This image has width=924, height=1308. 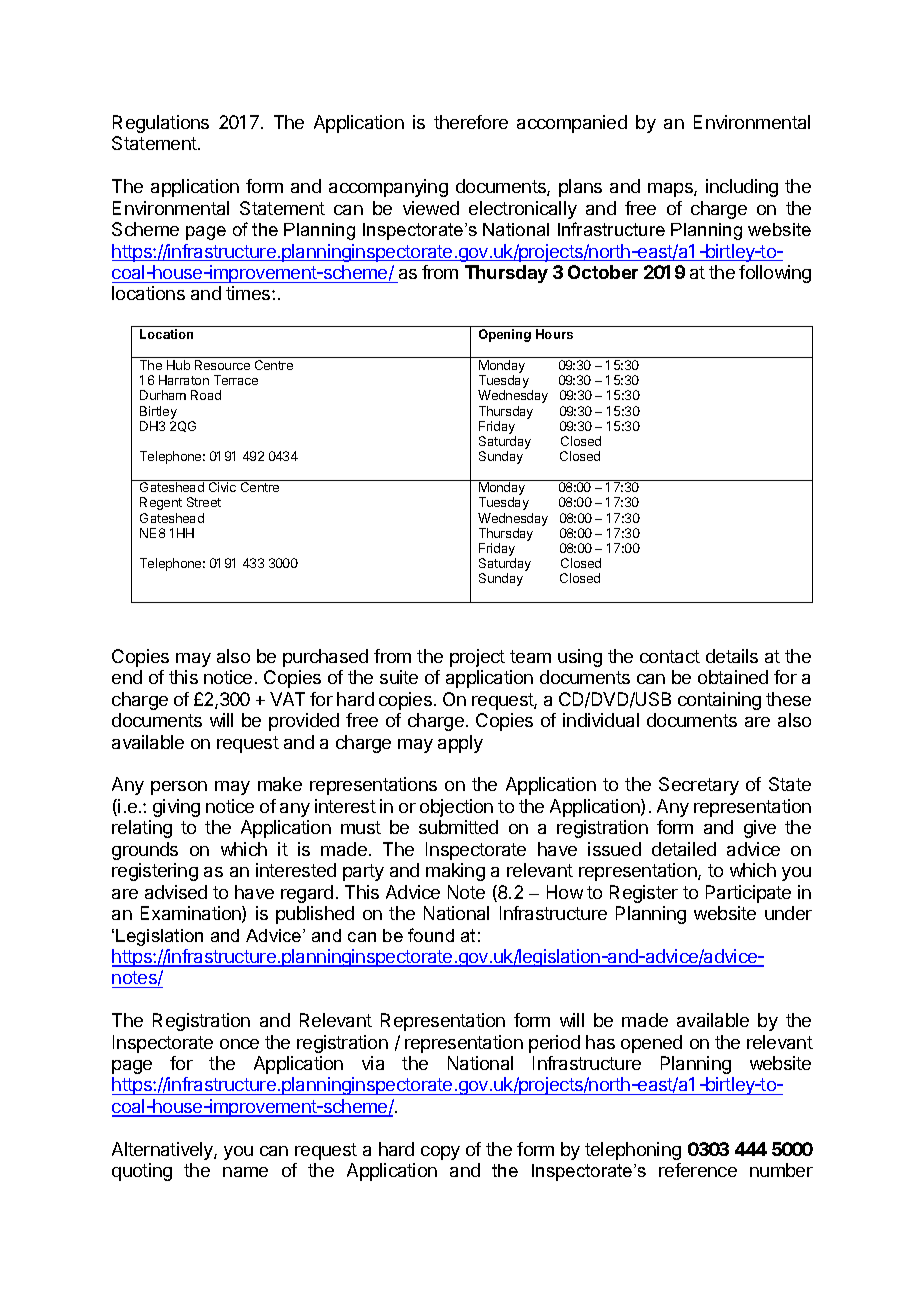 What do you see at coordinates (176, 808) in the image?
I see `giving` at bounding box center [176, 808].
